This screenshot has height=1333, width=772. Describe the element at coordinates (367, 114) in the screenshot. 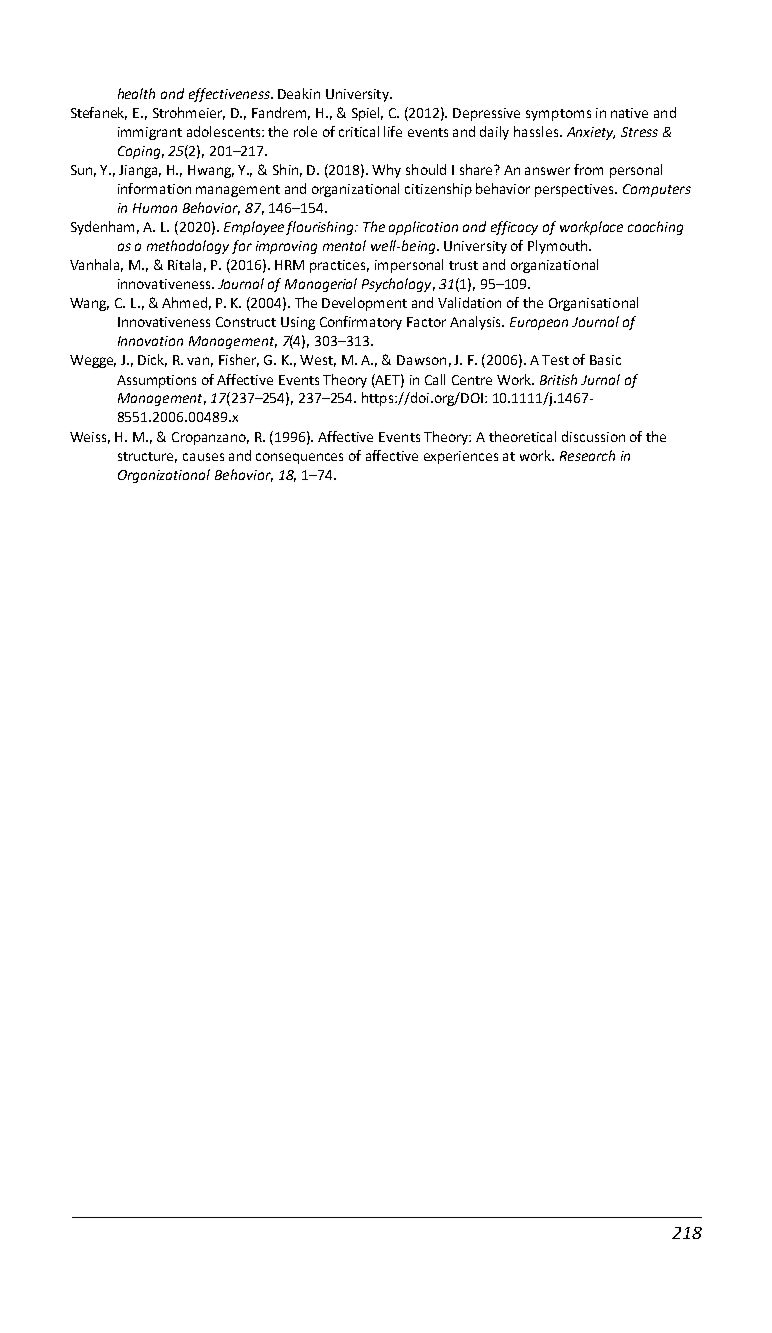

I see `Spiel` at that location.
